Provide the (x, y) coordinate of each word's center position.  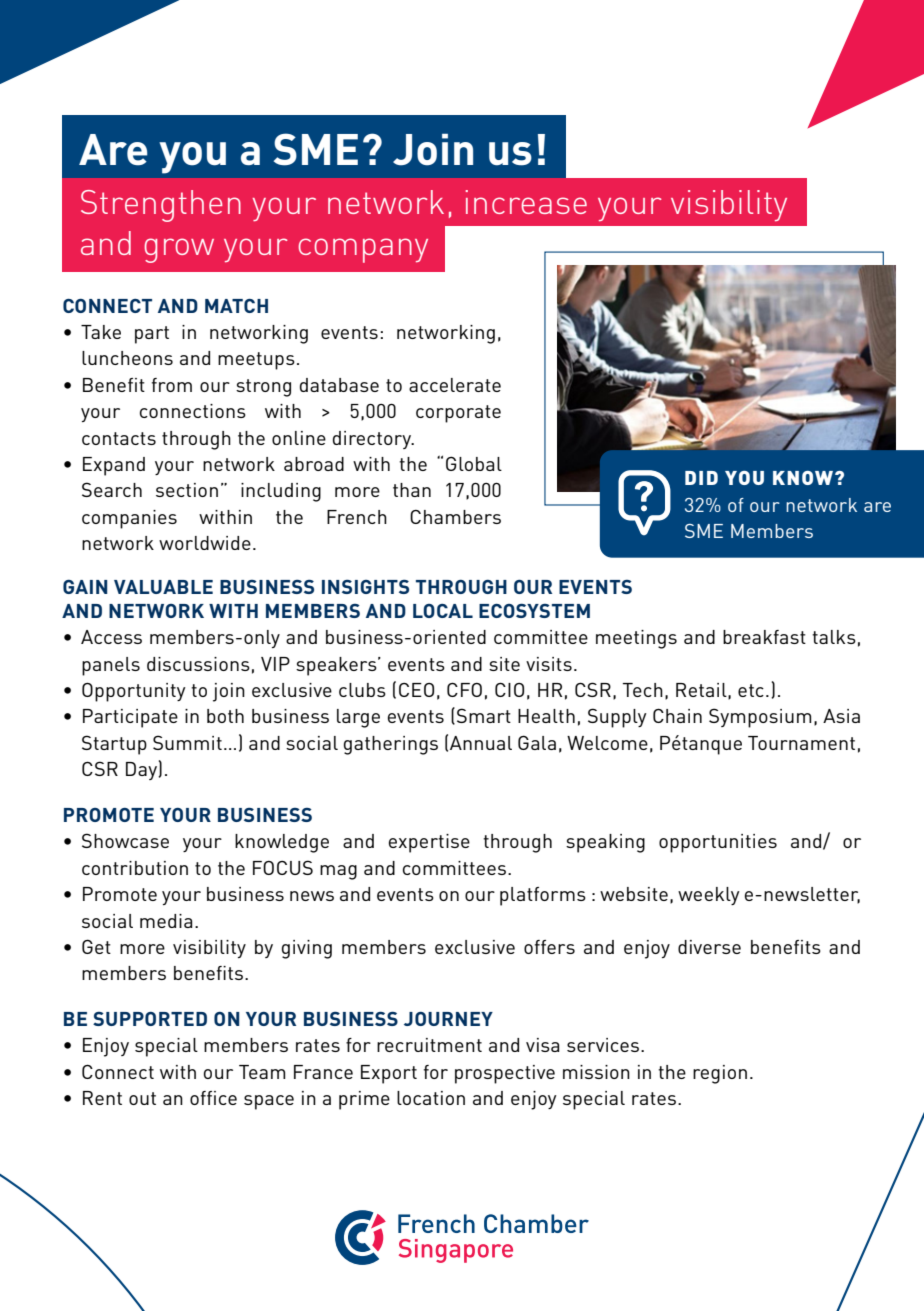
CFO (464, 689)
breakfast (764, 637)
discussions (198, 664)
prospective (505, 1074)
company (363, 250)
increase (526, 202)
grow (179, 250)
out (142, 1098)
